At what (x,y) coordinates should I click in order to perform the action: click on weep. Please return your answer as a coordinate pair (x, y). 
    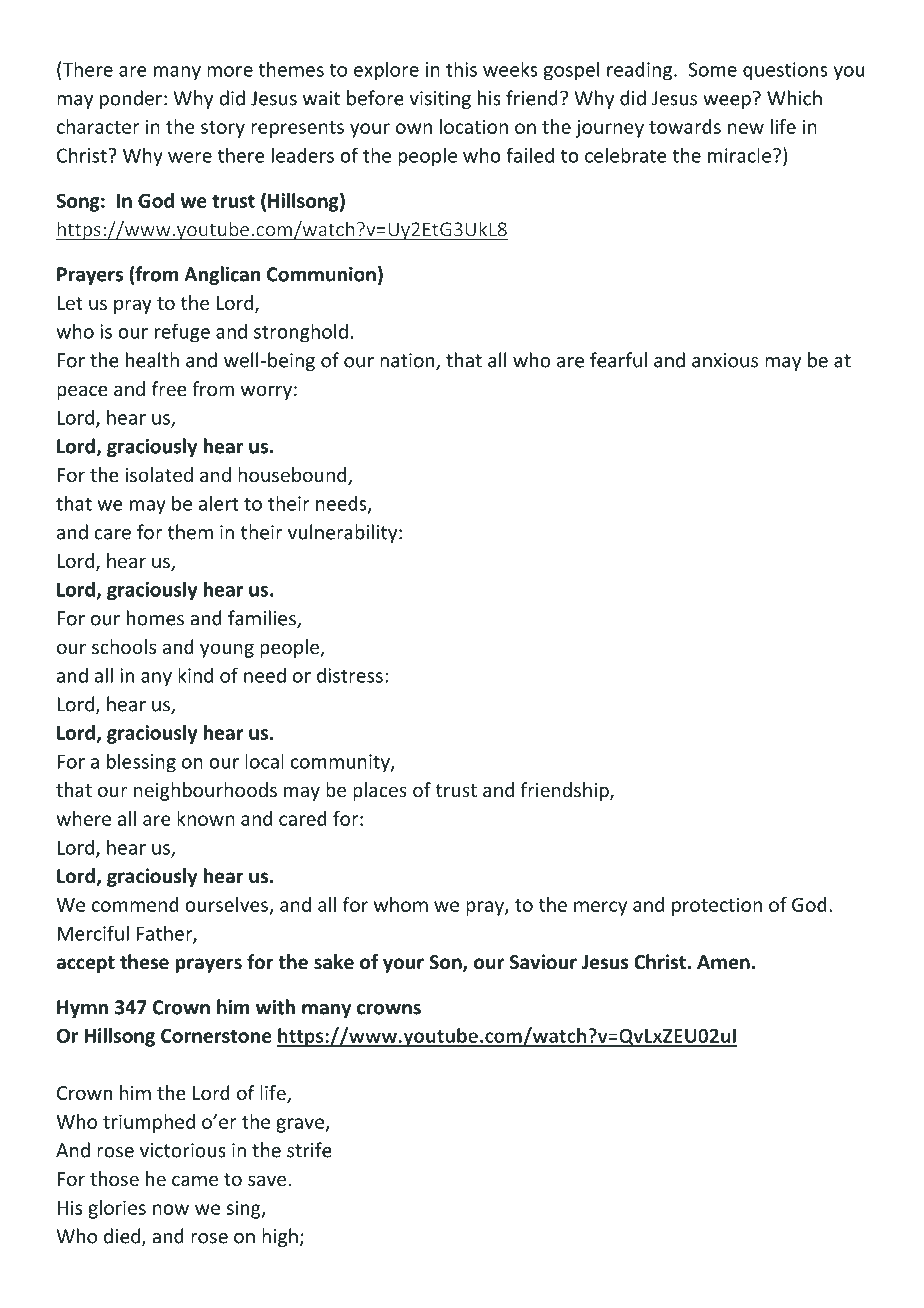
    Looking at the image, I should click on (727, 102).
